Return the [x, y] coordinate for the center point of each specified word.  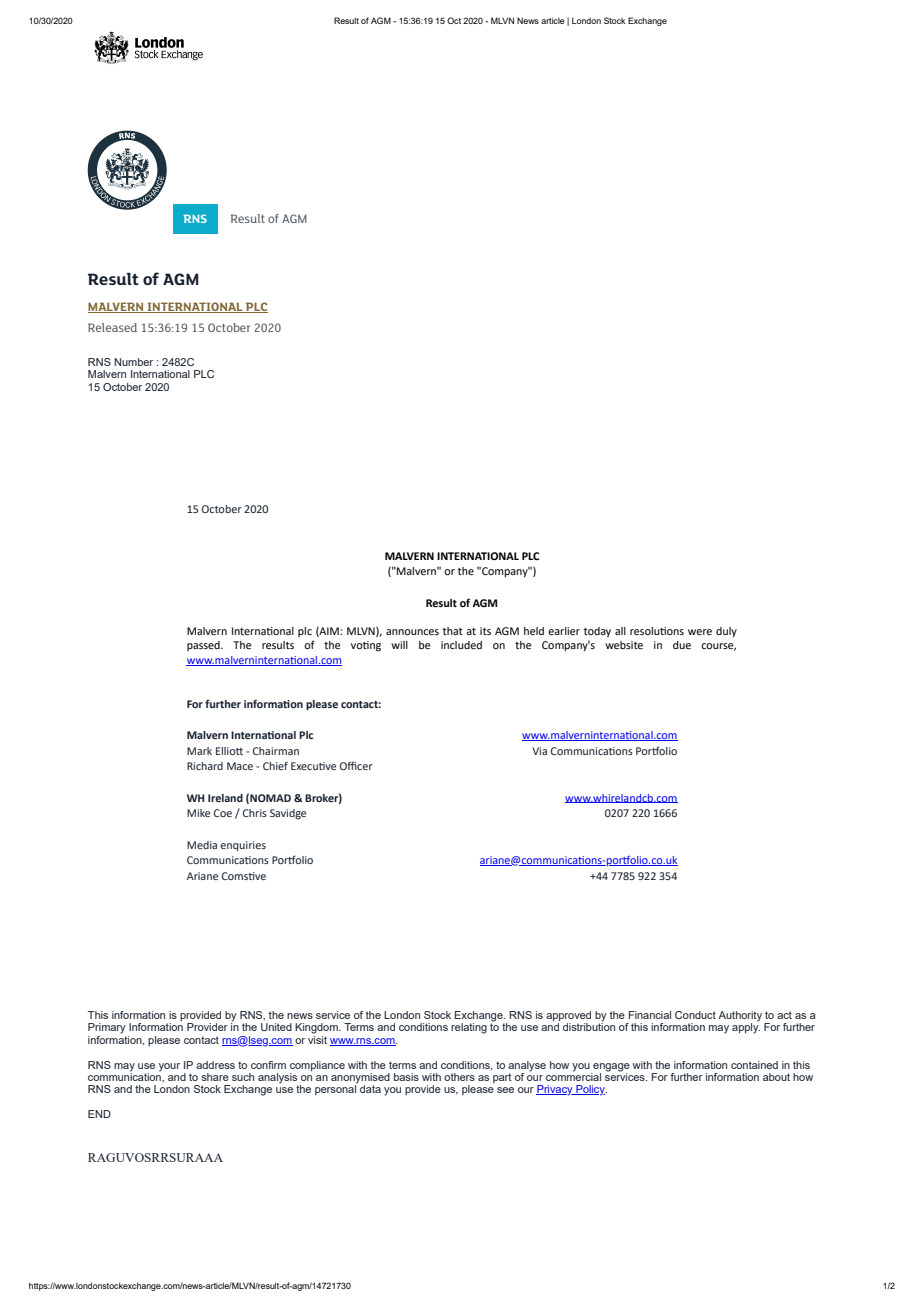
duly [726, 632]
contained [754, 1065]
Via [539, 751]
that [453, 631]
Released [112, 327]
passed [204, 646]
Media [202, 845]
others [459, 1077]
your [169, 1067]
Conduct [695, 1015]
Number [133, 362]
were [700, 632]
